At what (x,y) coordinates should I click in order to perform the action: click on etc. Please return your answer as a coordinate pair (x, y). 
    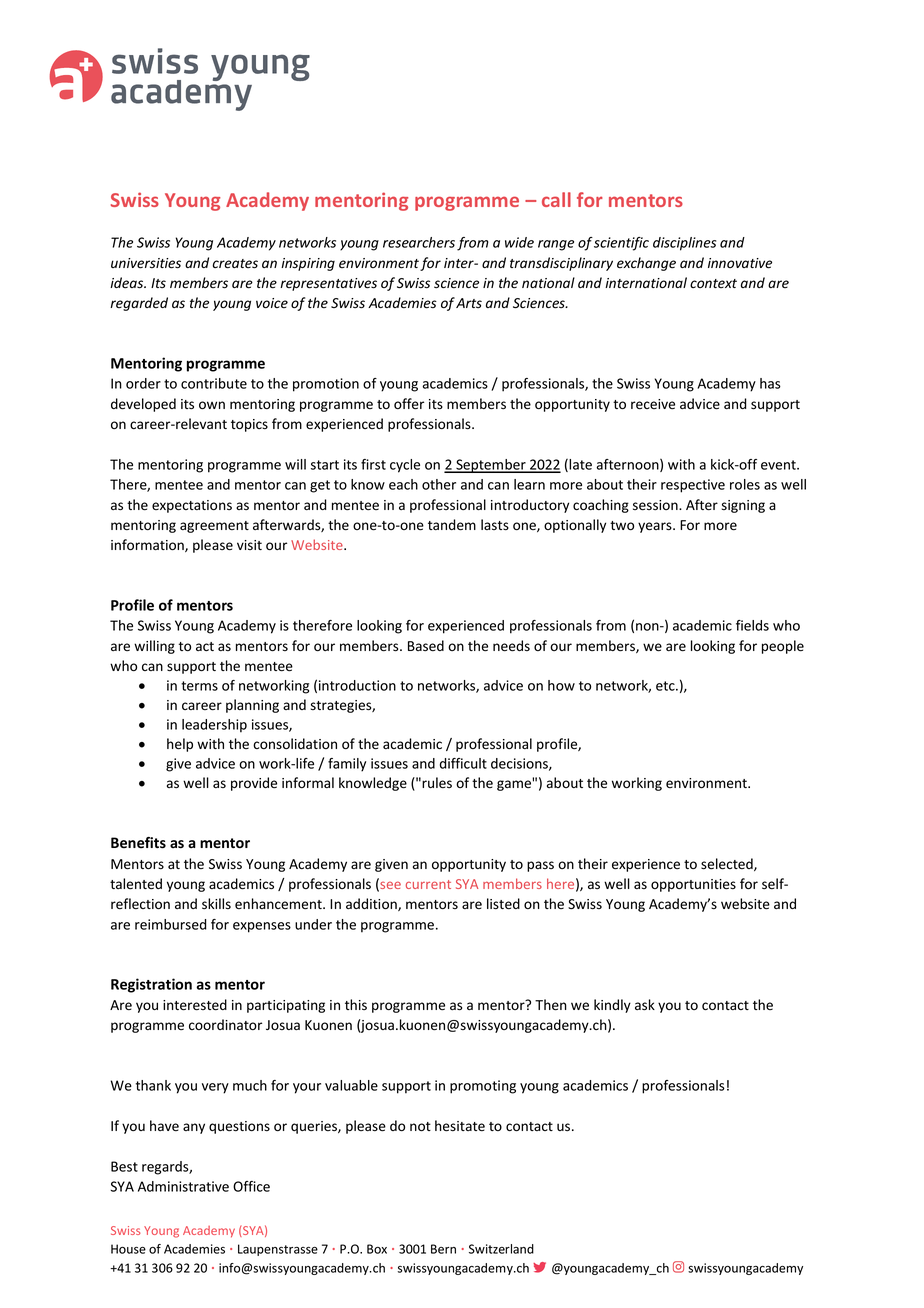
    Looking at the image, I should click on (666, 686).
